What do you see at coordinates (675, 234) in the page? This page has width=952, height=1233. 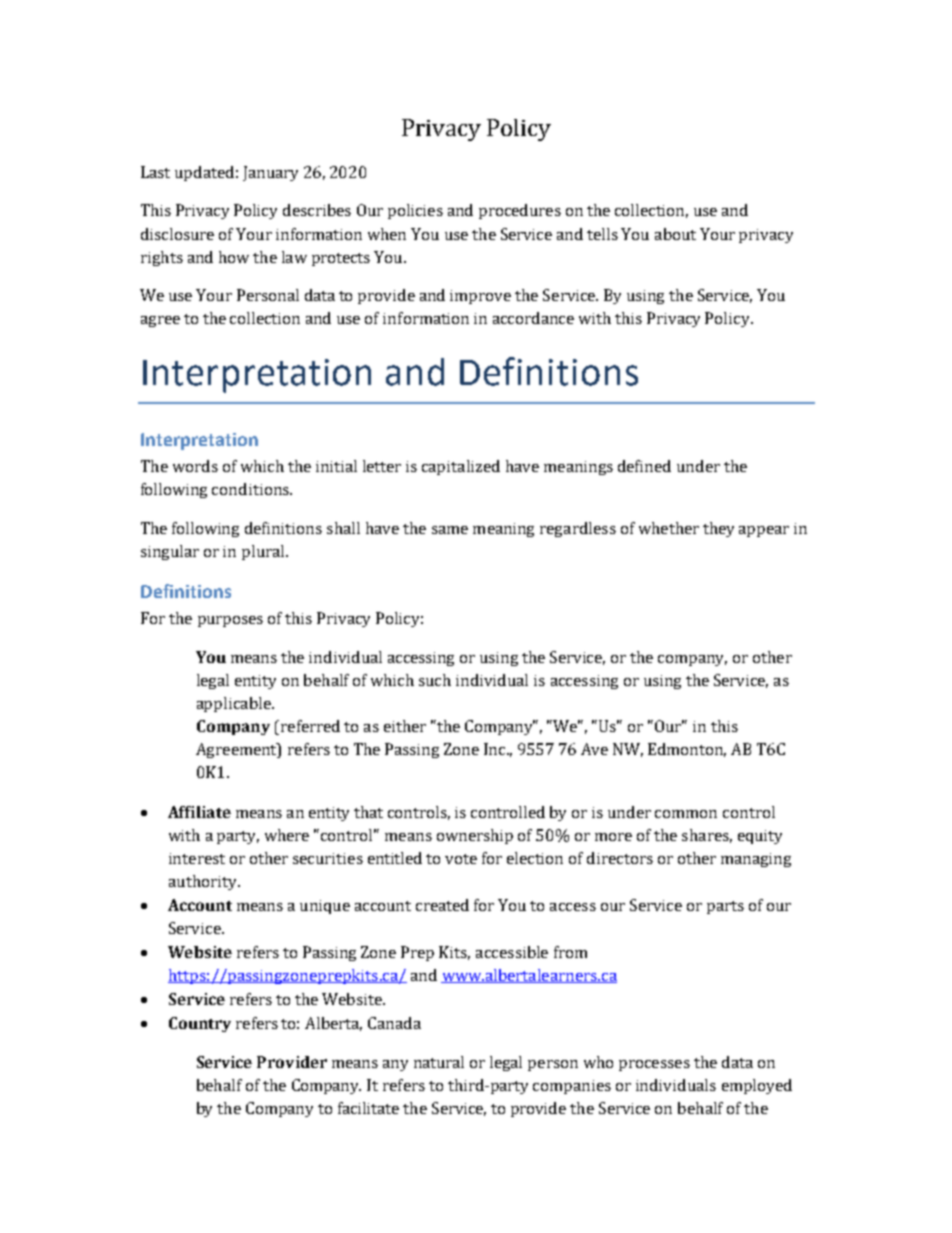 I see `about` at bounding box center [675, 234].
